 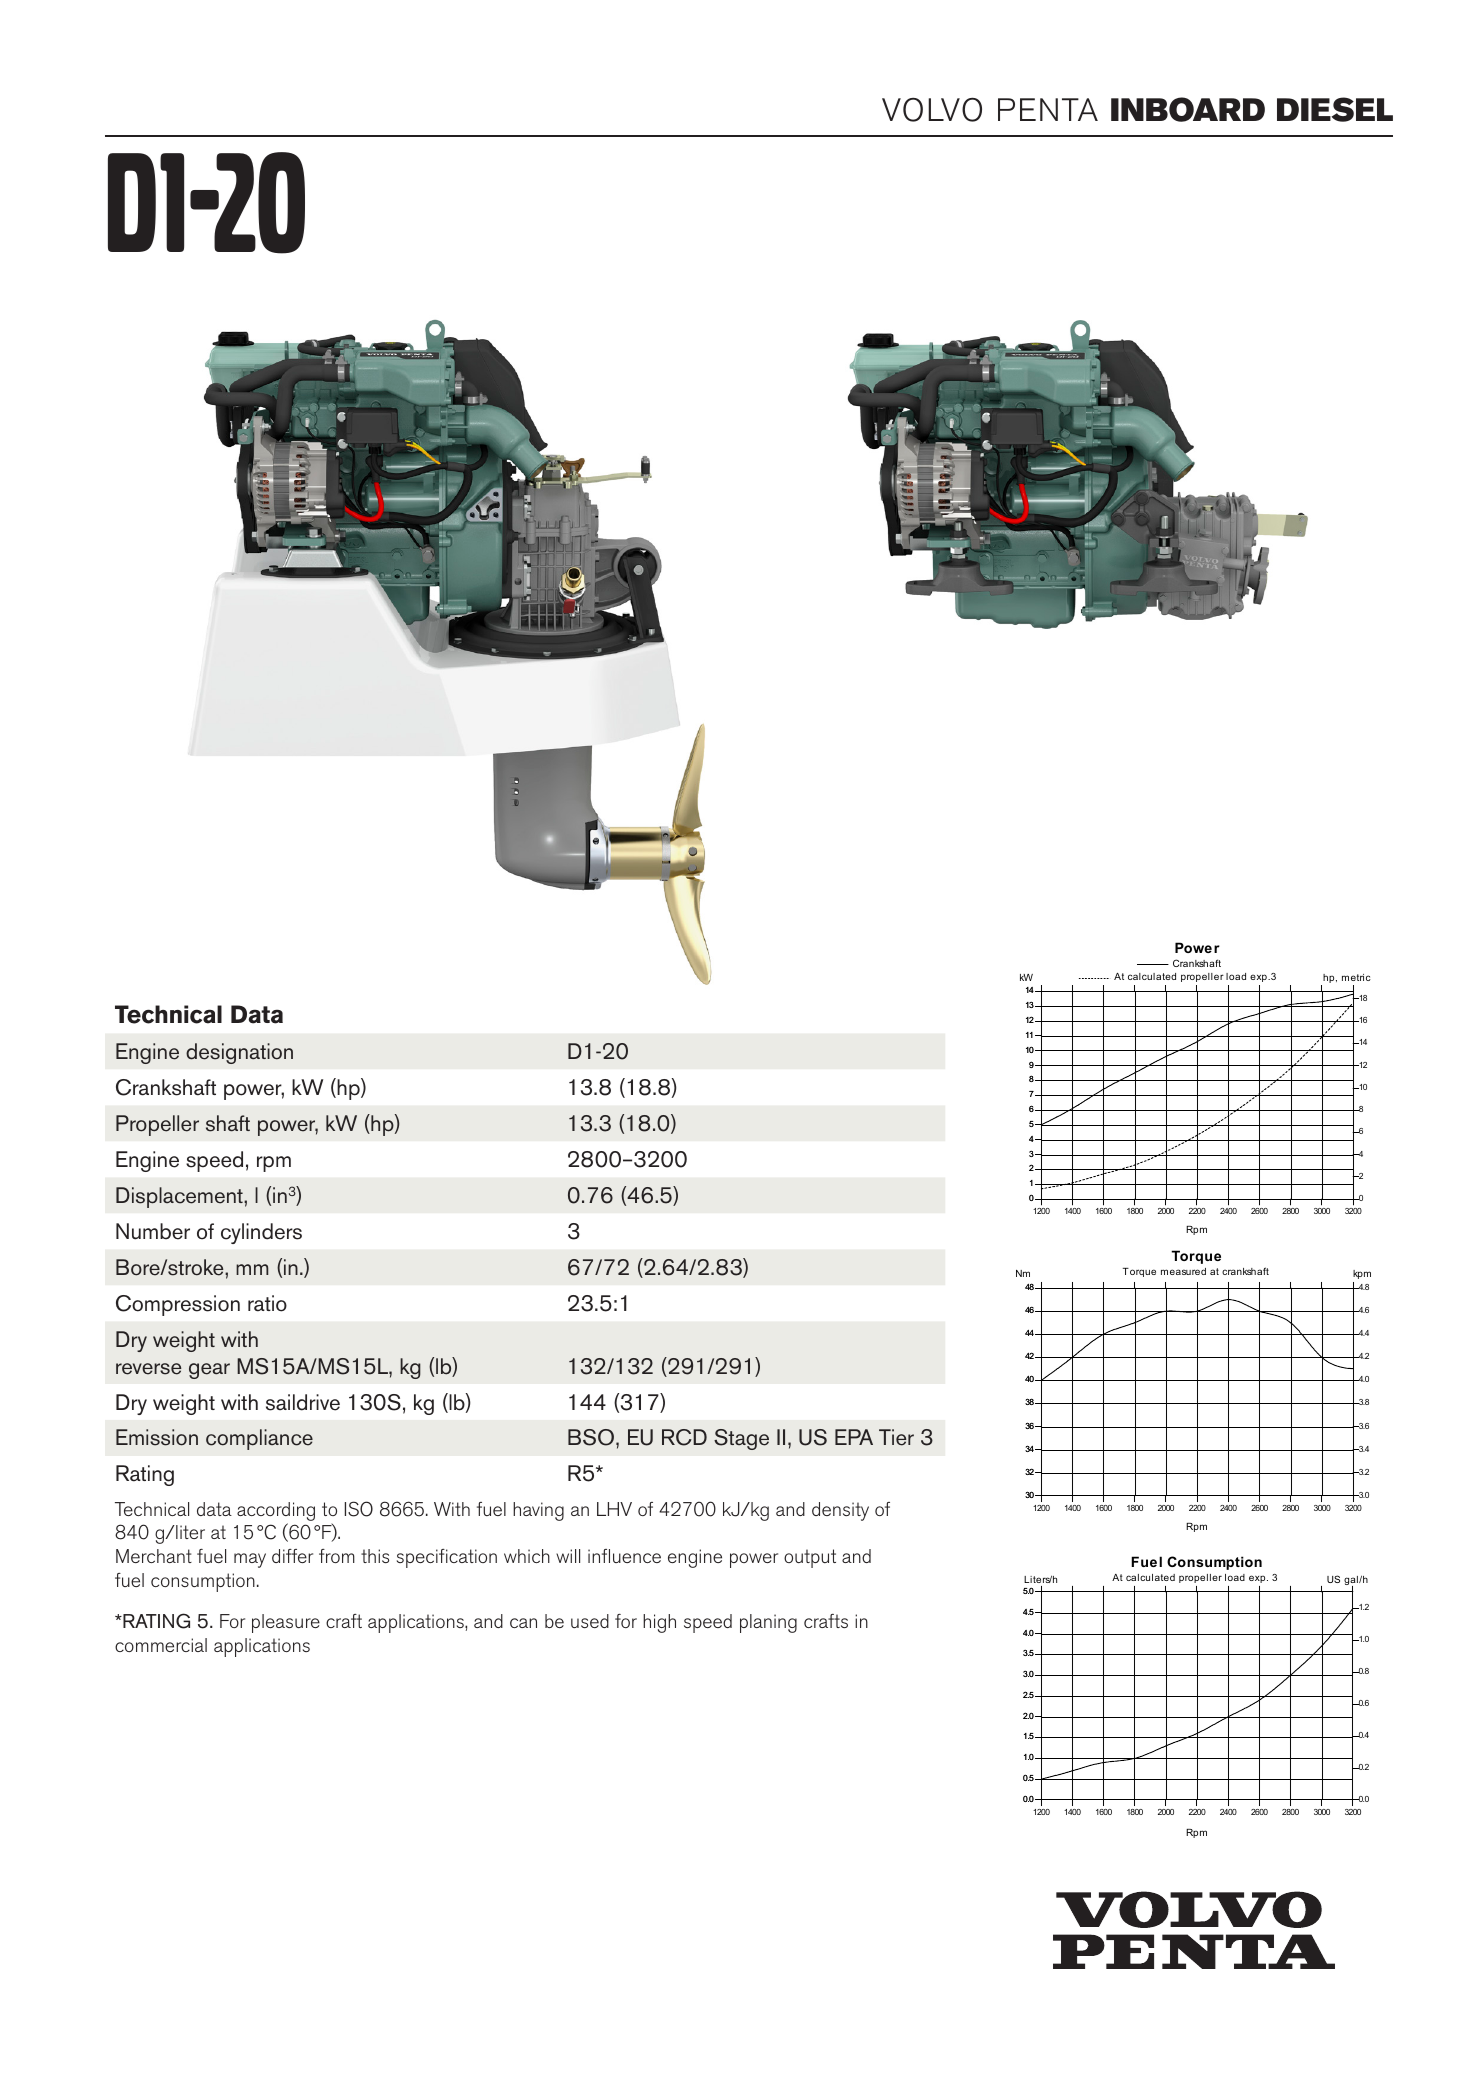 What do you see at coordinates (239, 1053) in the document?
I see `designation` at bounding box center [239, 1053].
